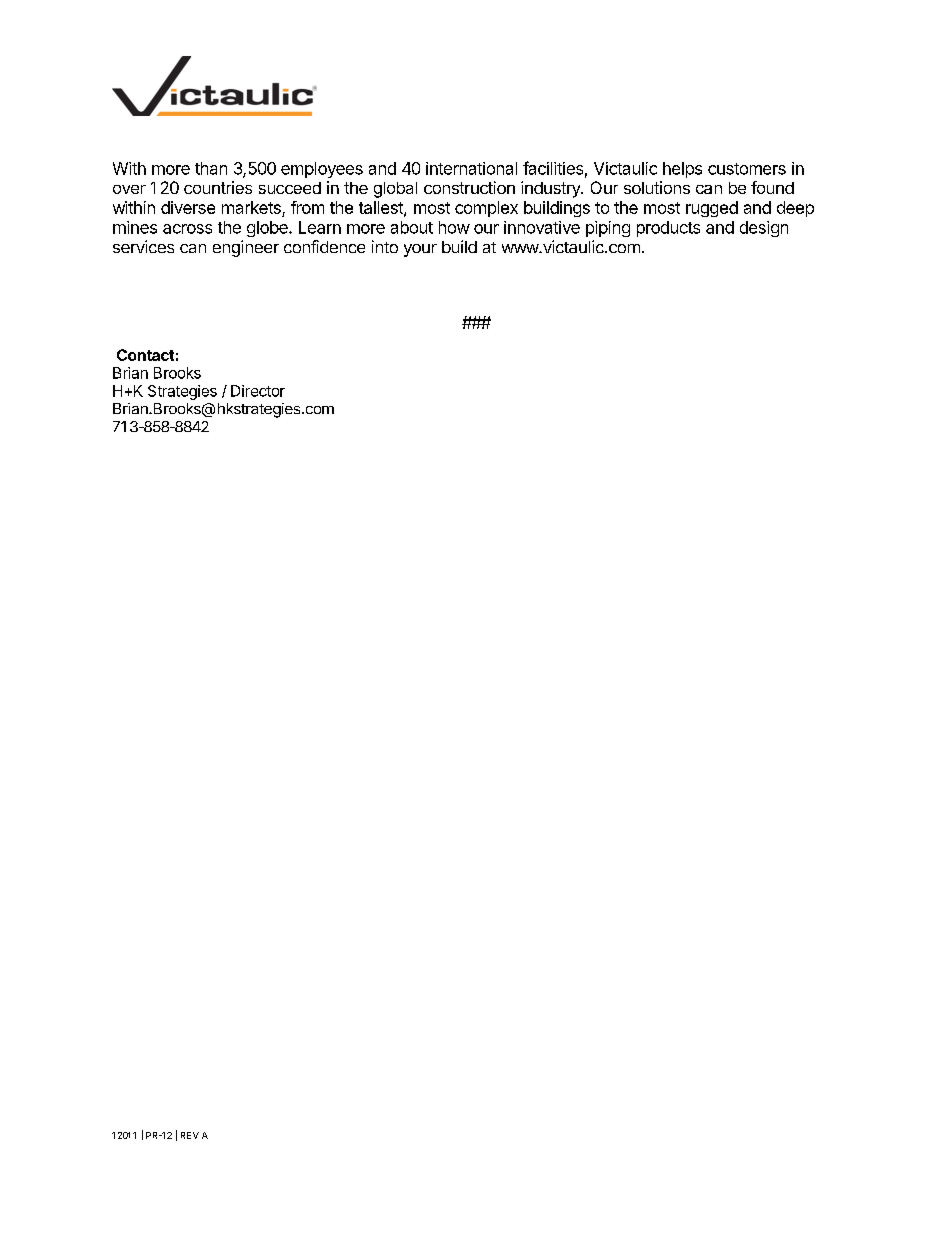 The height and width of the document is (1233, 952). What do you see at coordinates (712, 209) in the document?
I see `rugged` at bounding box center [712, 209].
